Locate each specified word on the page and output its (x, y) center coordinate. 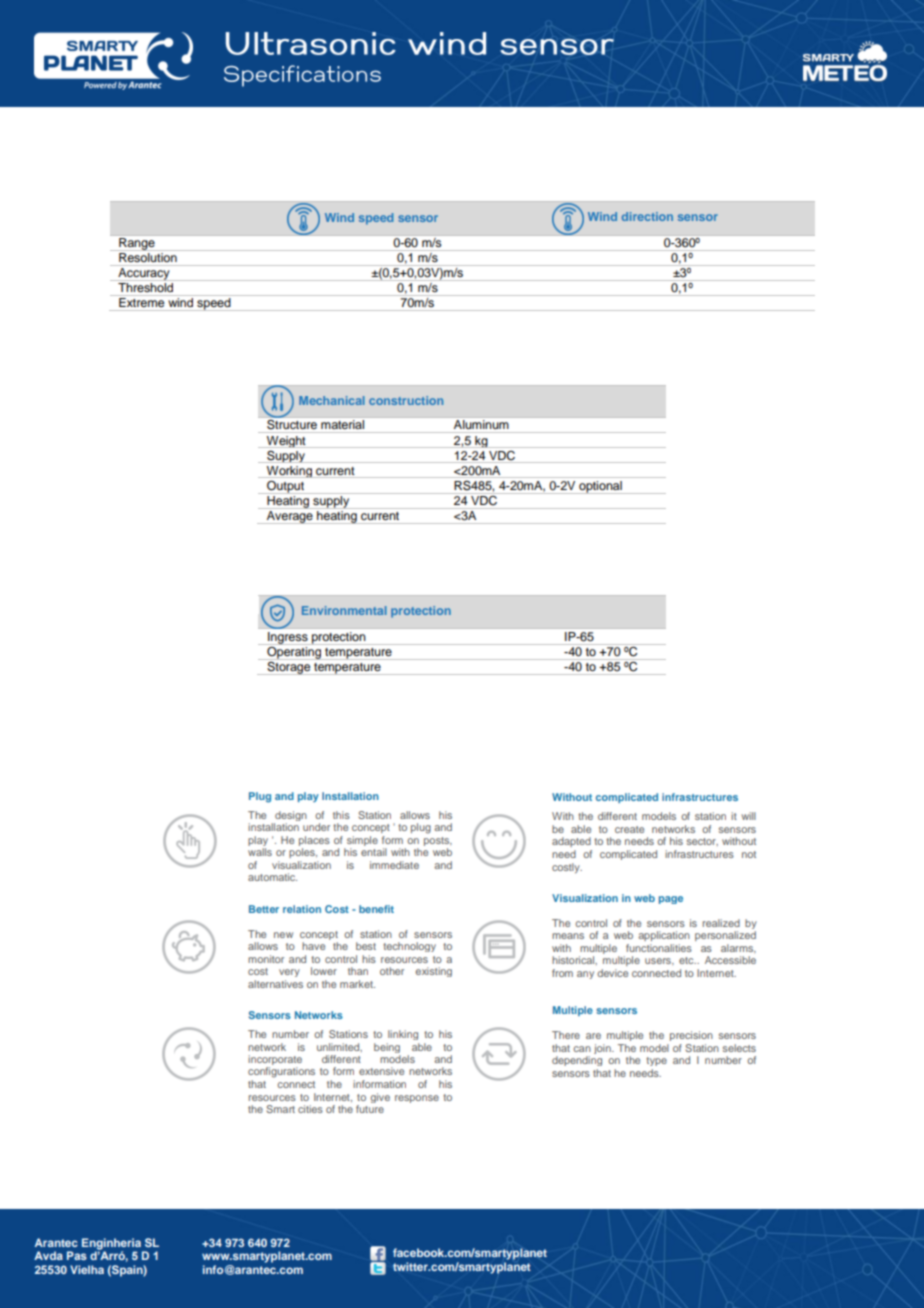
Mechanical (332, 400)
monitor (266, 959)
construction (406, 400)
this (341, 815)
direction (647, 216)
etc (687, 960)
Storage (289, 667)
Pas (77, 1255)
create (629, 829)
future (370, 1109)
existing (434, 972)
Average (290, 516)
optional (600, 487)
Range (137, 244)
